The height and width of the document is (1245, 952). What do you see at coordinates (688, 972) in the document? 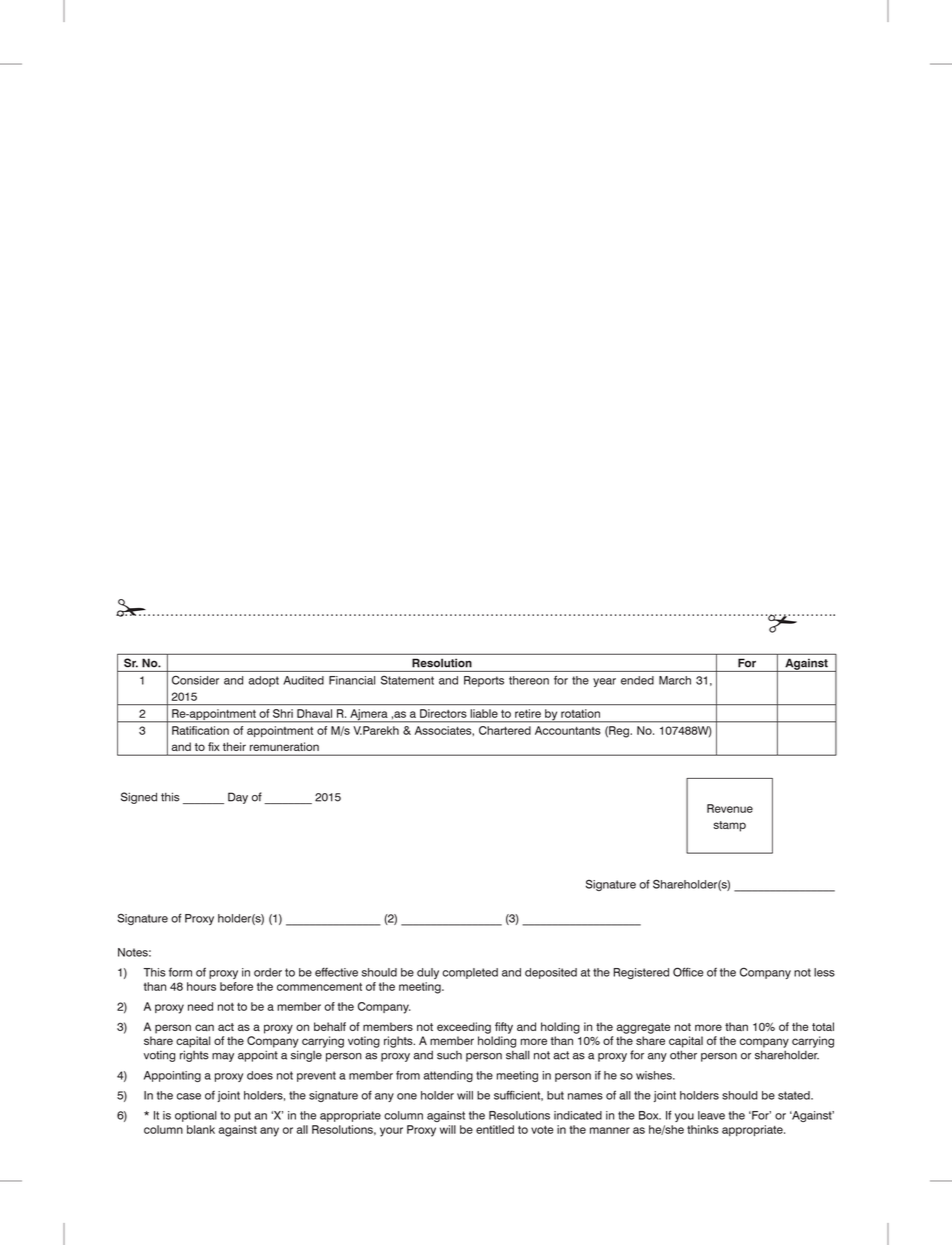
I see `Office` at bounding box center [688, 972].
